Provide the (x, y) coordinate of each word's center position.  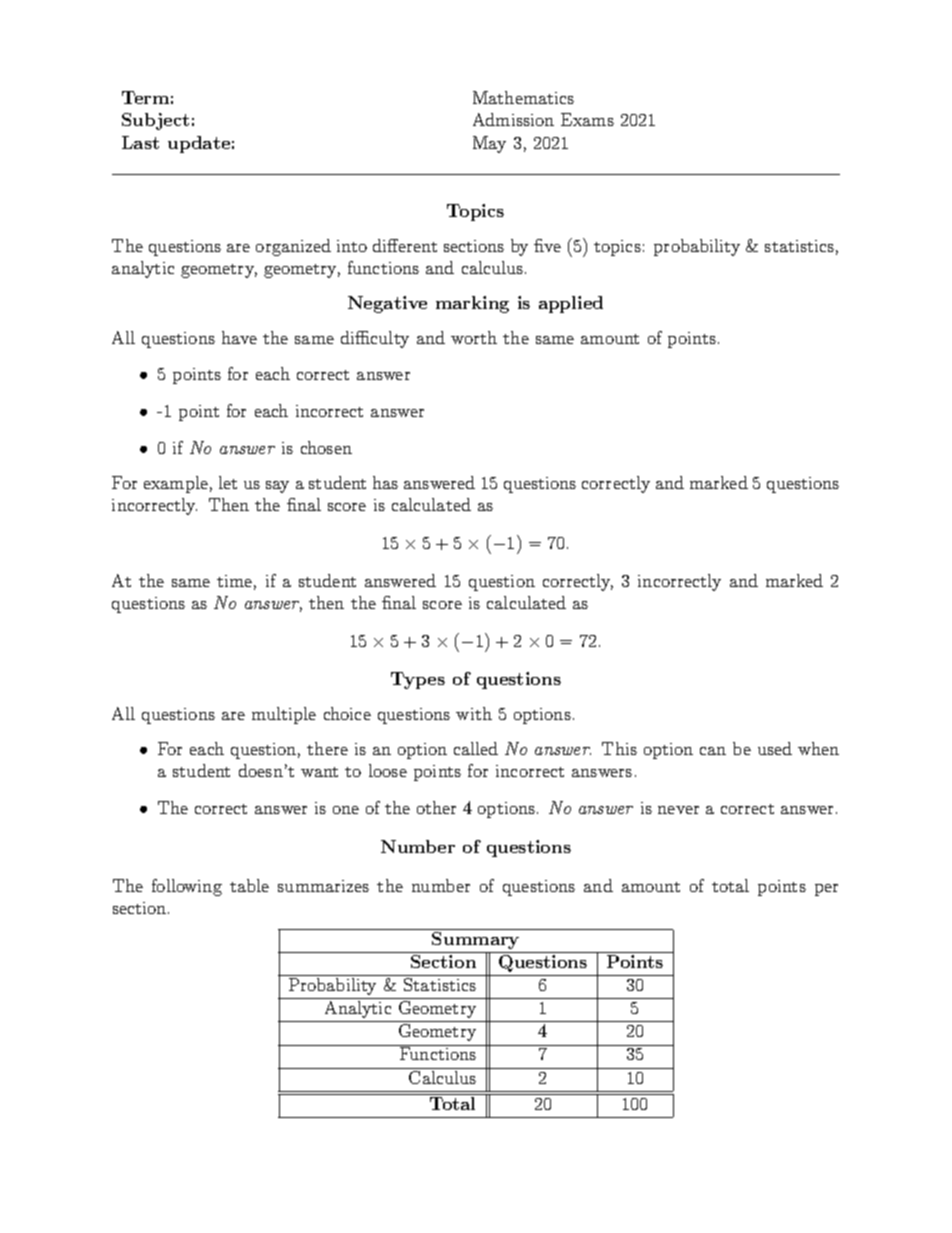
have (239, 337)
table (249, 885)
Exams (587, 119)
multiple (284, 715)
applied (571, 304)
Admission (513, 119)
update (199, 144)
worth (474, 337)
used (775, 748)
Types (418, 680)
